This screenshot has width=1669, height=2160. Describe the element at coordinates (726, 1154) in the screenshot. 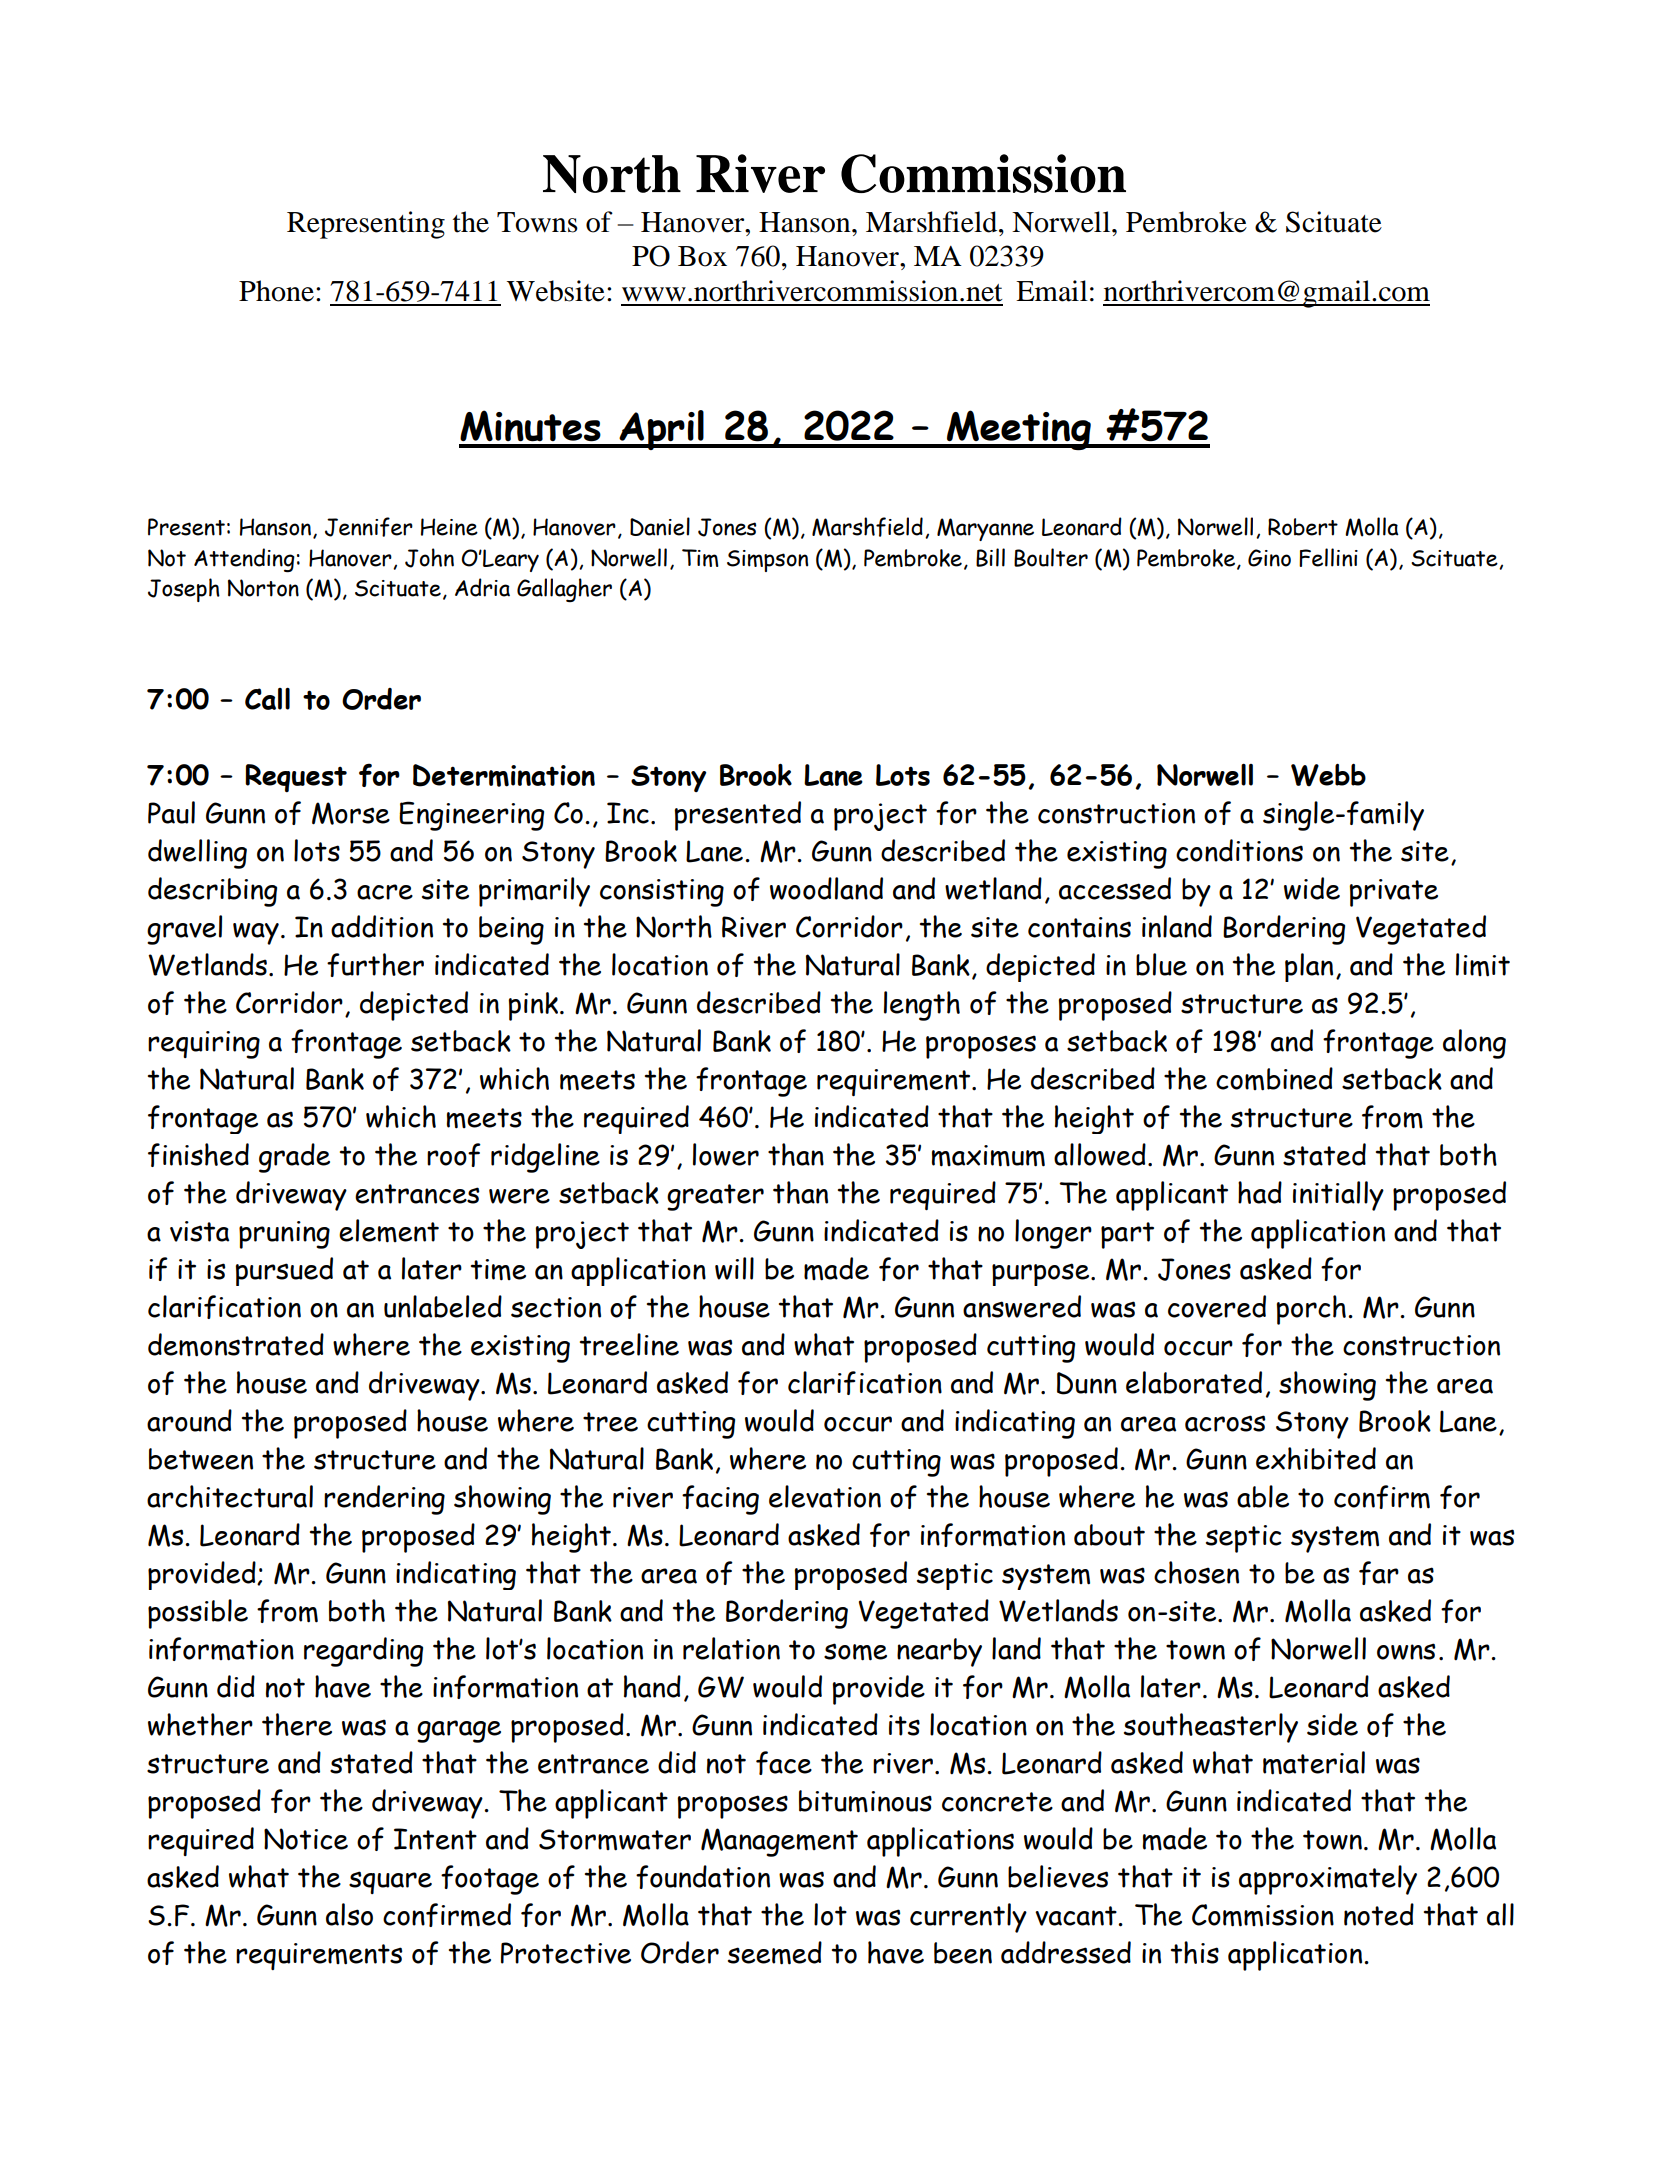

I see `lower` at that location.
